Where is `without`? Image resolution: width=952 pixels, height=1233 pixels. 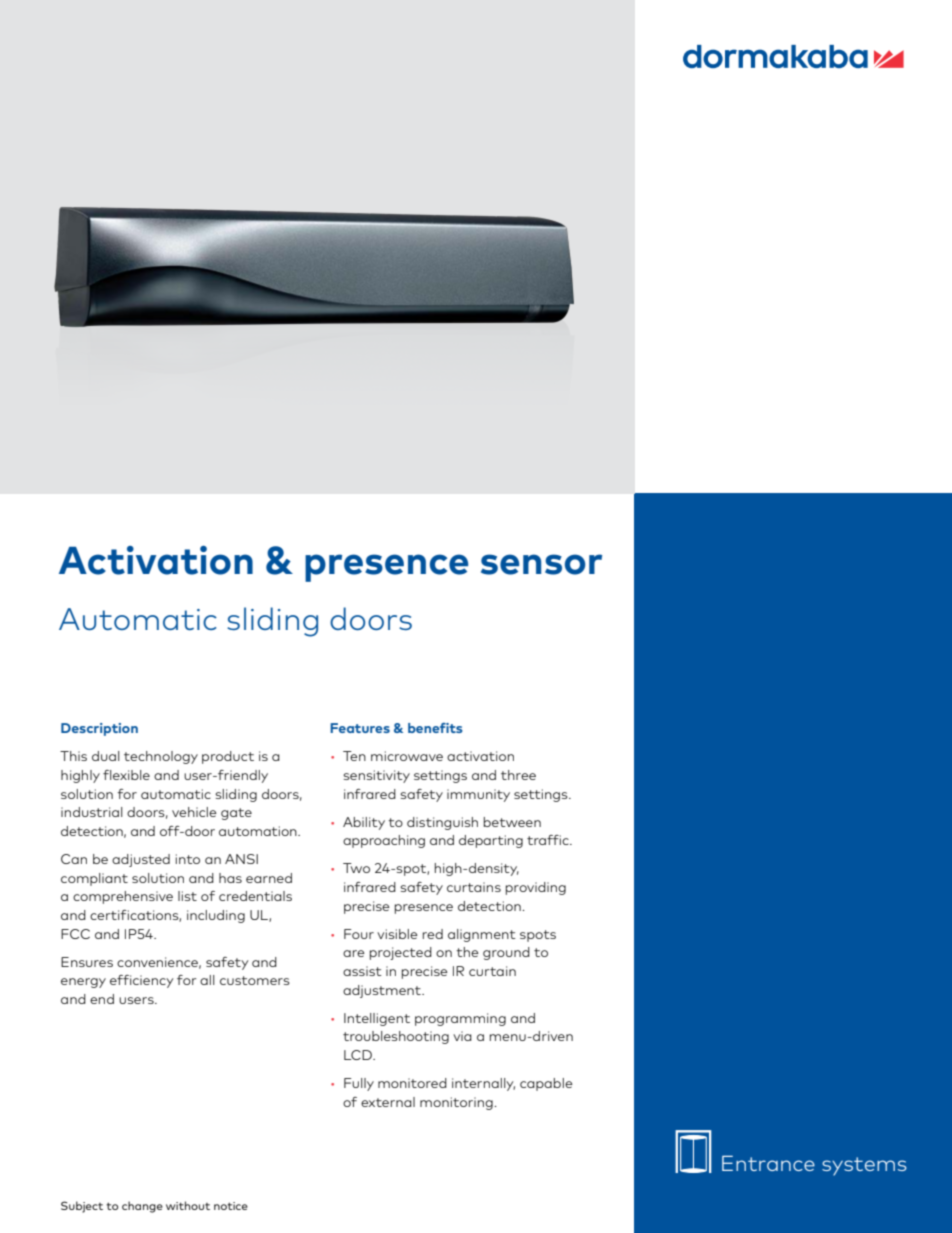
without is located at coordinates (188, 1205).
